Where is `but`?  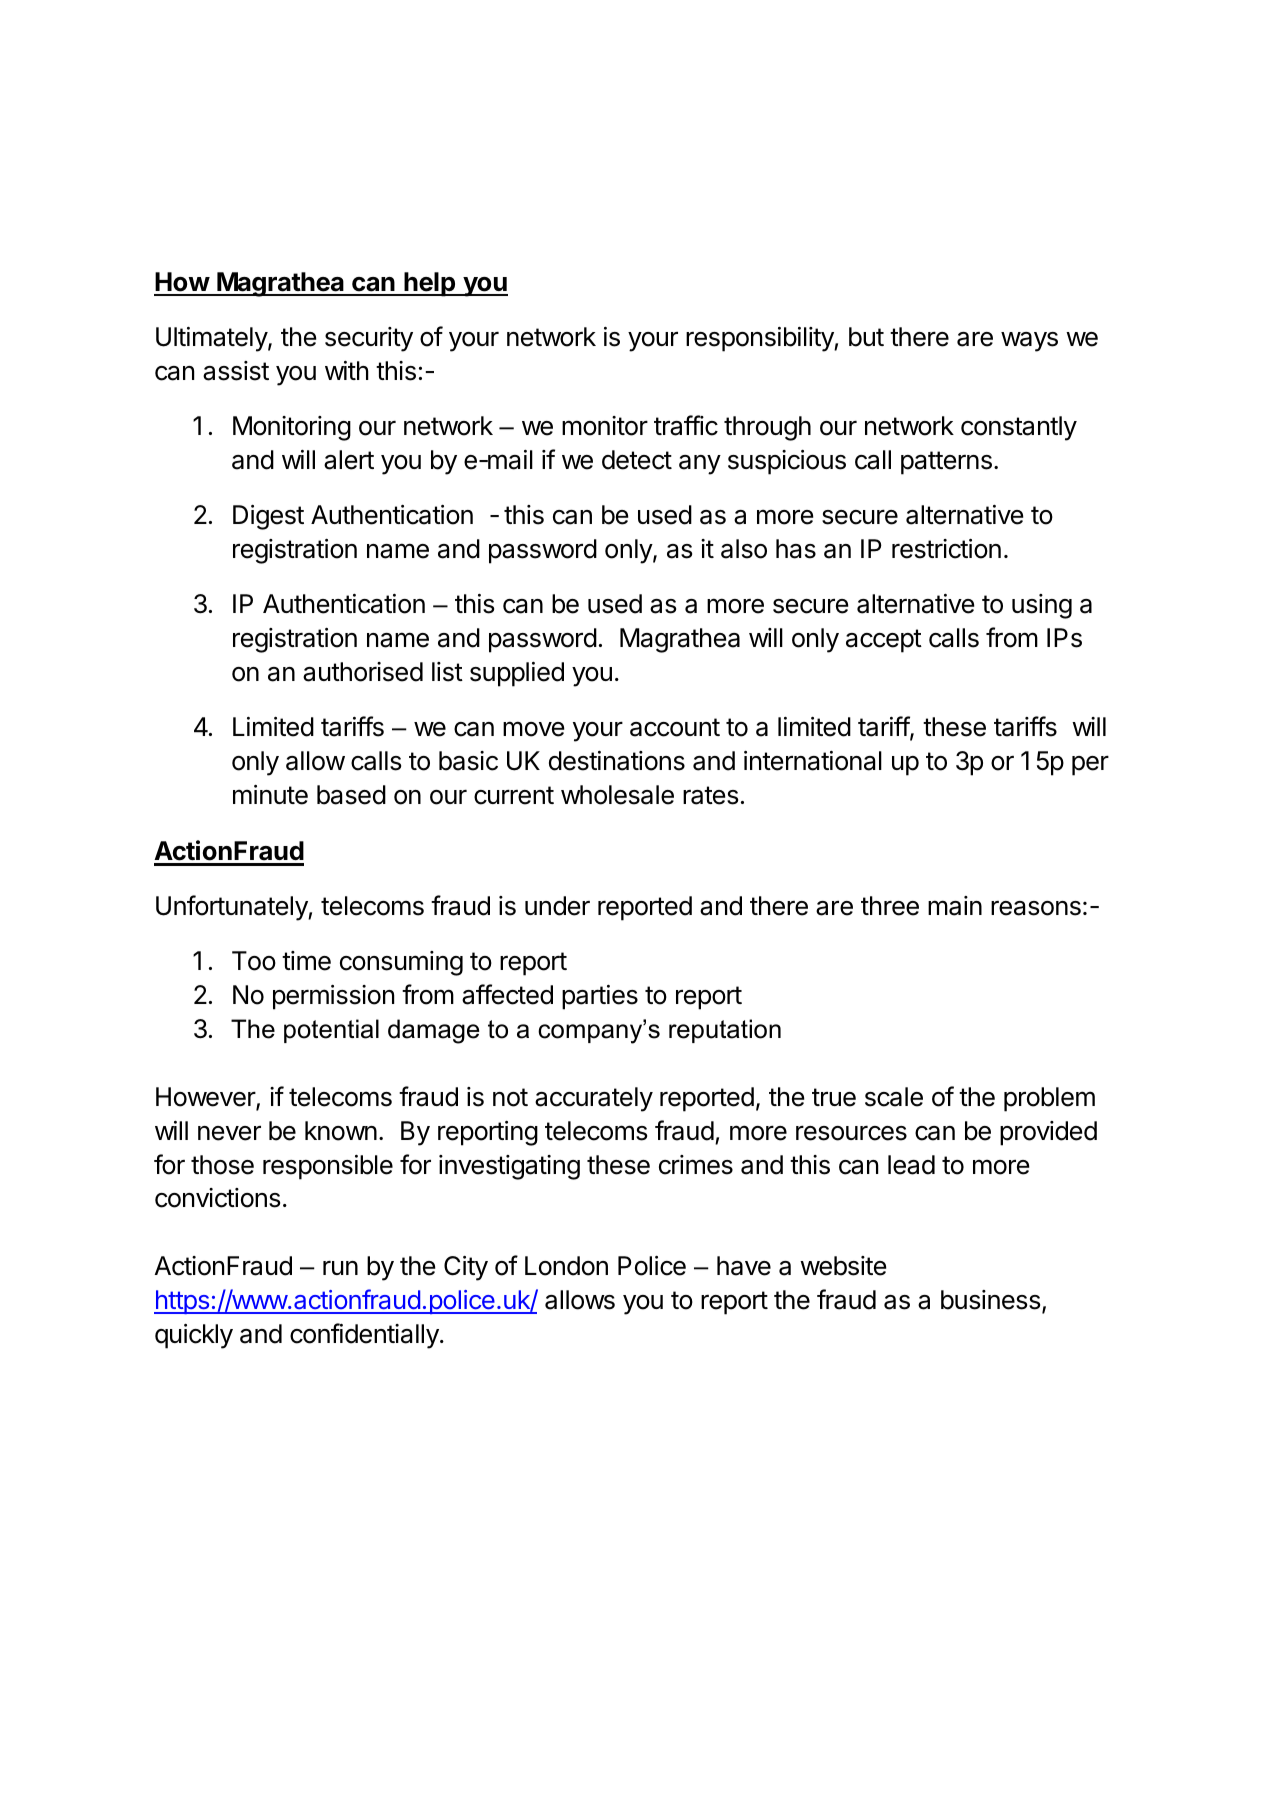
but is located at coordinates (866, 337).
